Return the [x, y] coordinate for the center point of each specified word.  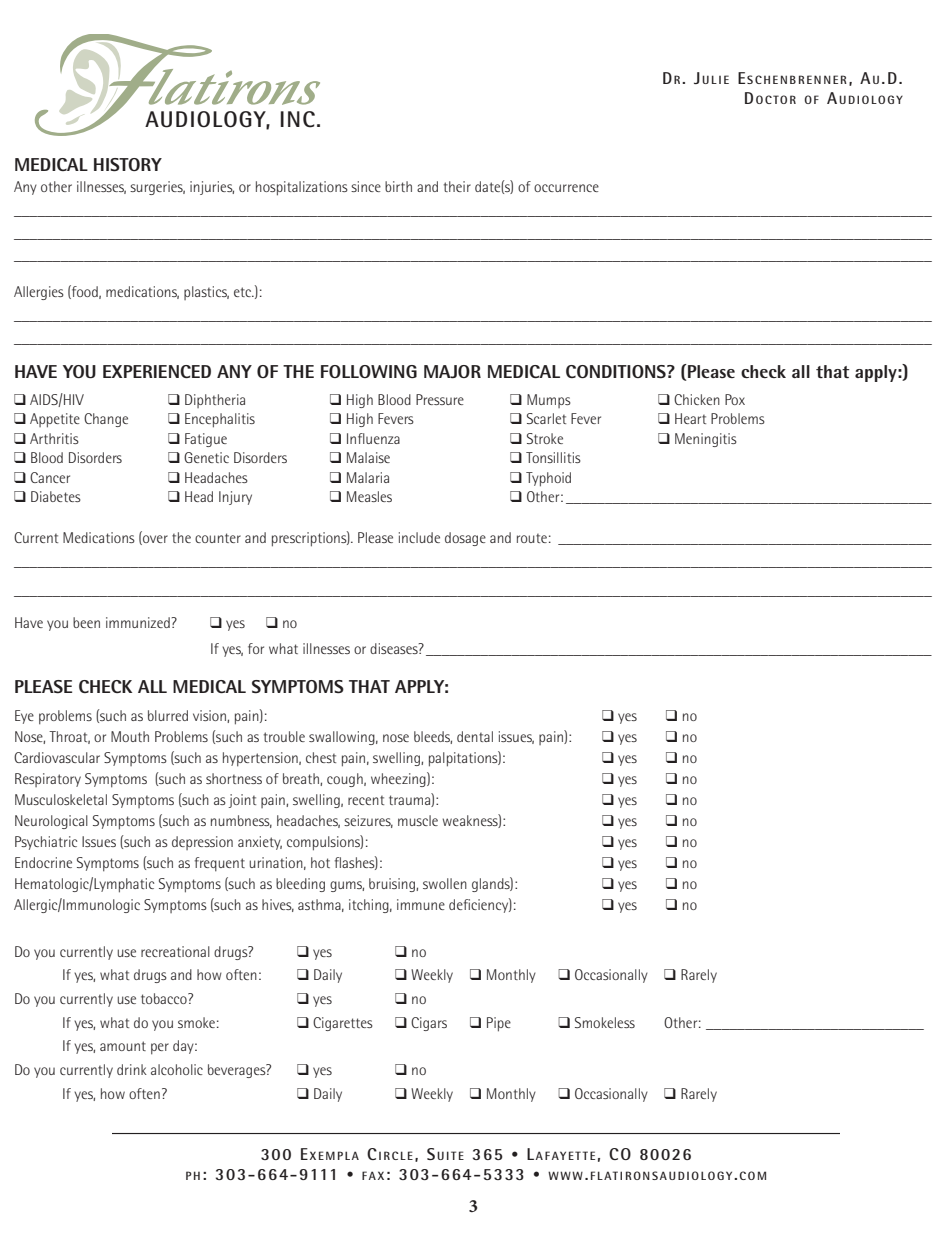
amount [123, 1046]
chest [321, 757]
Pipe [499, 1024]
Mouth [130, 736]
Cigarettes [343, 1024]
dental [475, 736]
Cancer [50, 477]
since [366, 186]
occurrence [566, 188]
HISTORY [128, 164]
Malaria [368, 477]
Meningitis [706, 440]
